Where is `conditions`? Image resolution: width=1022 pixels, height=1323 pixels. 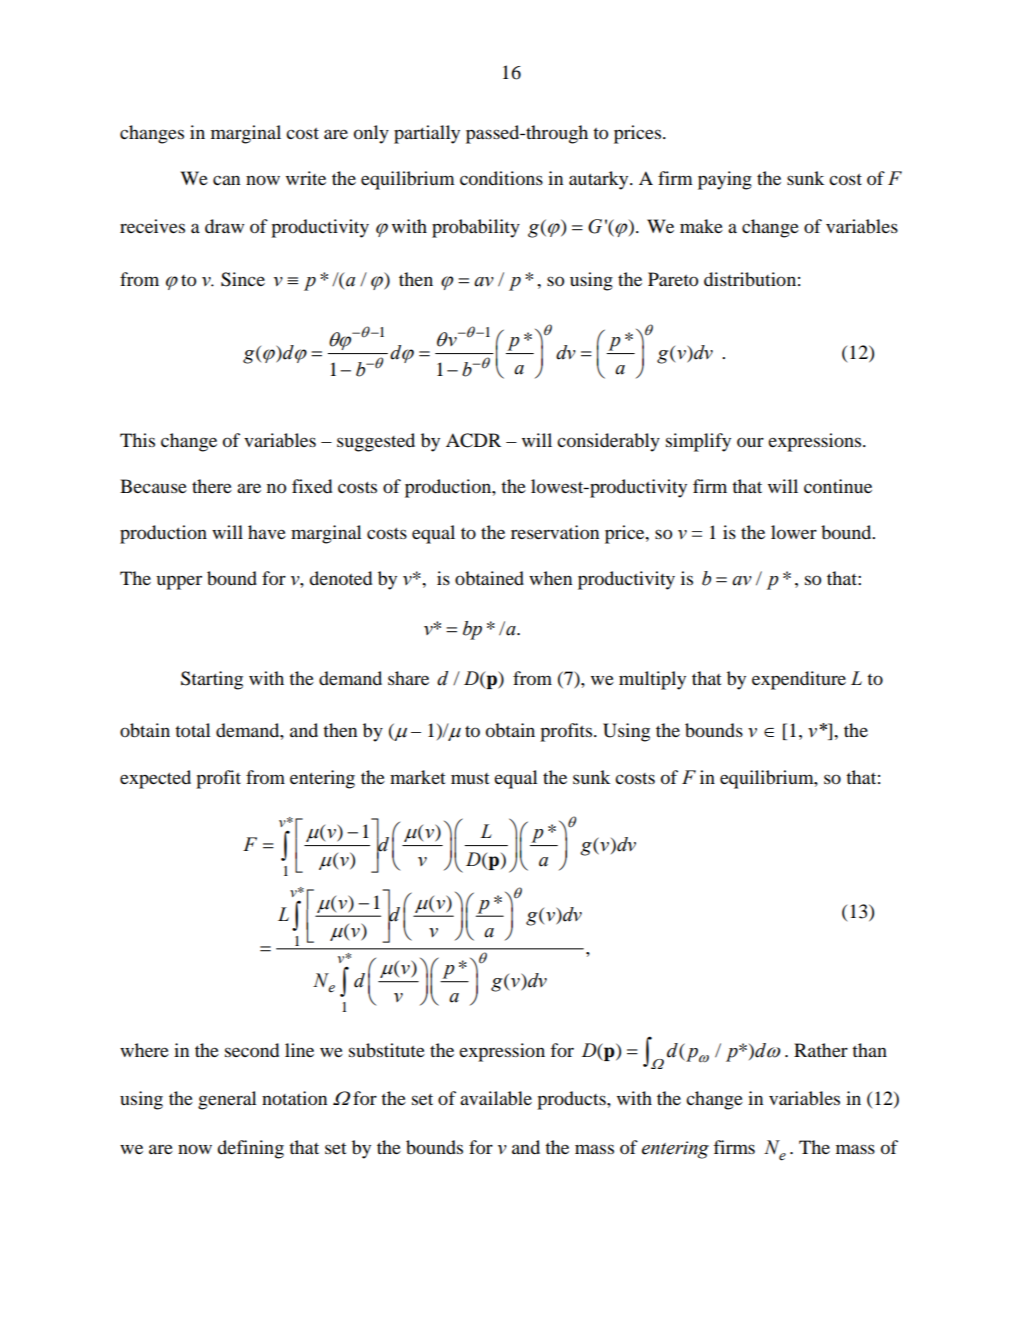 conditions is located at coordinates (501, 178).
